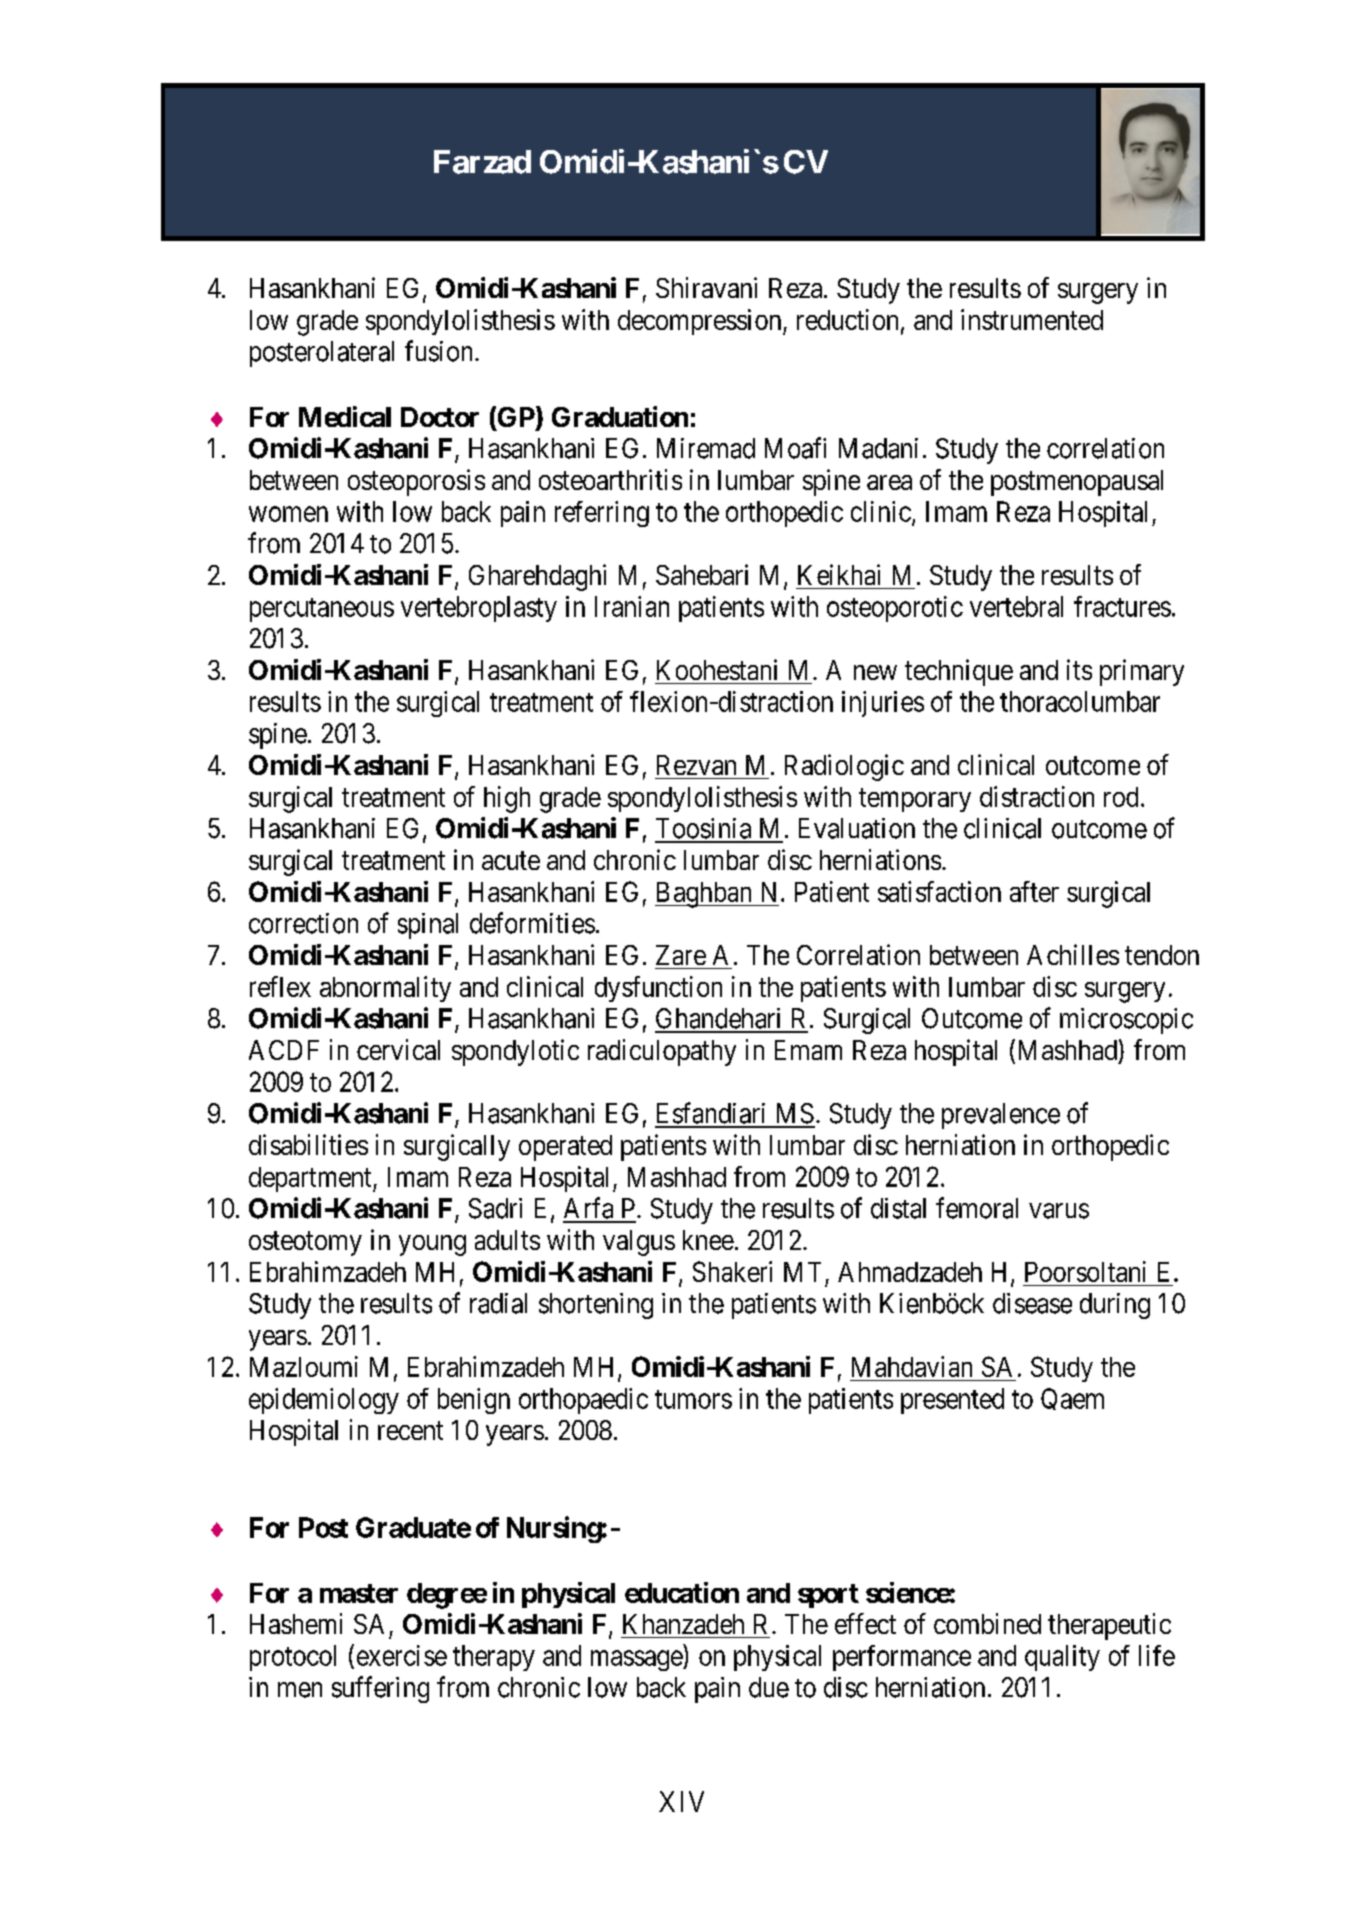 The width and height of the page is (1366, 1932). What do you see at coordinates (701, 322) in the page?
I see `decompression` at bounding box center [701, 322].
